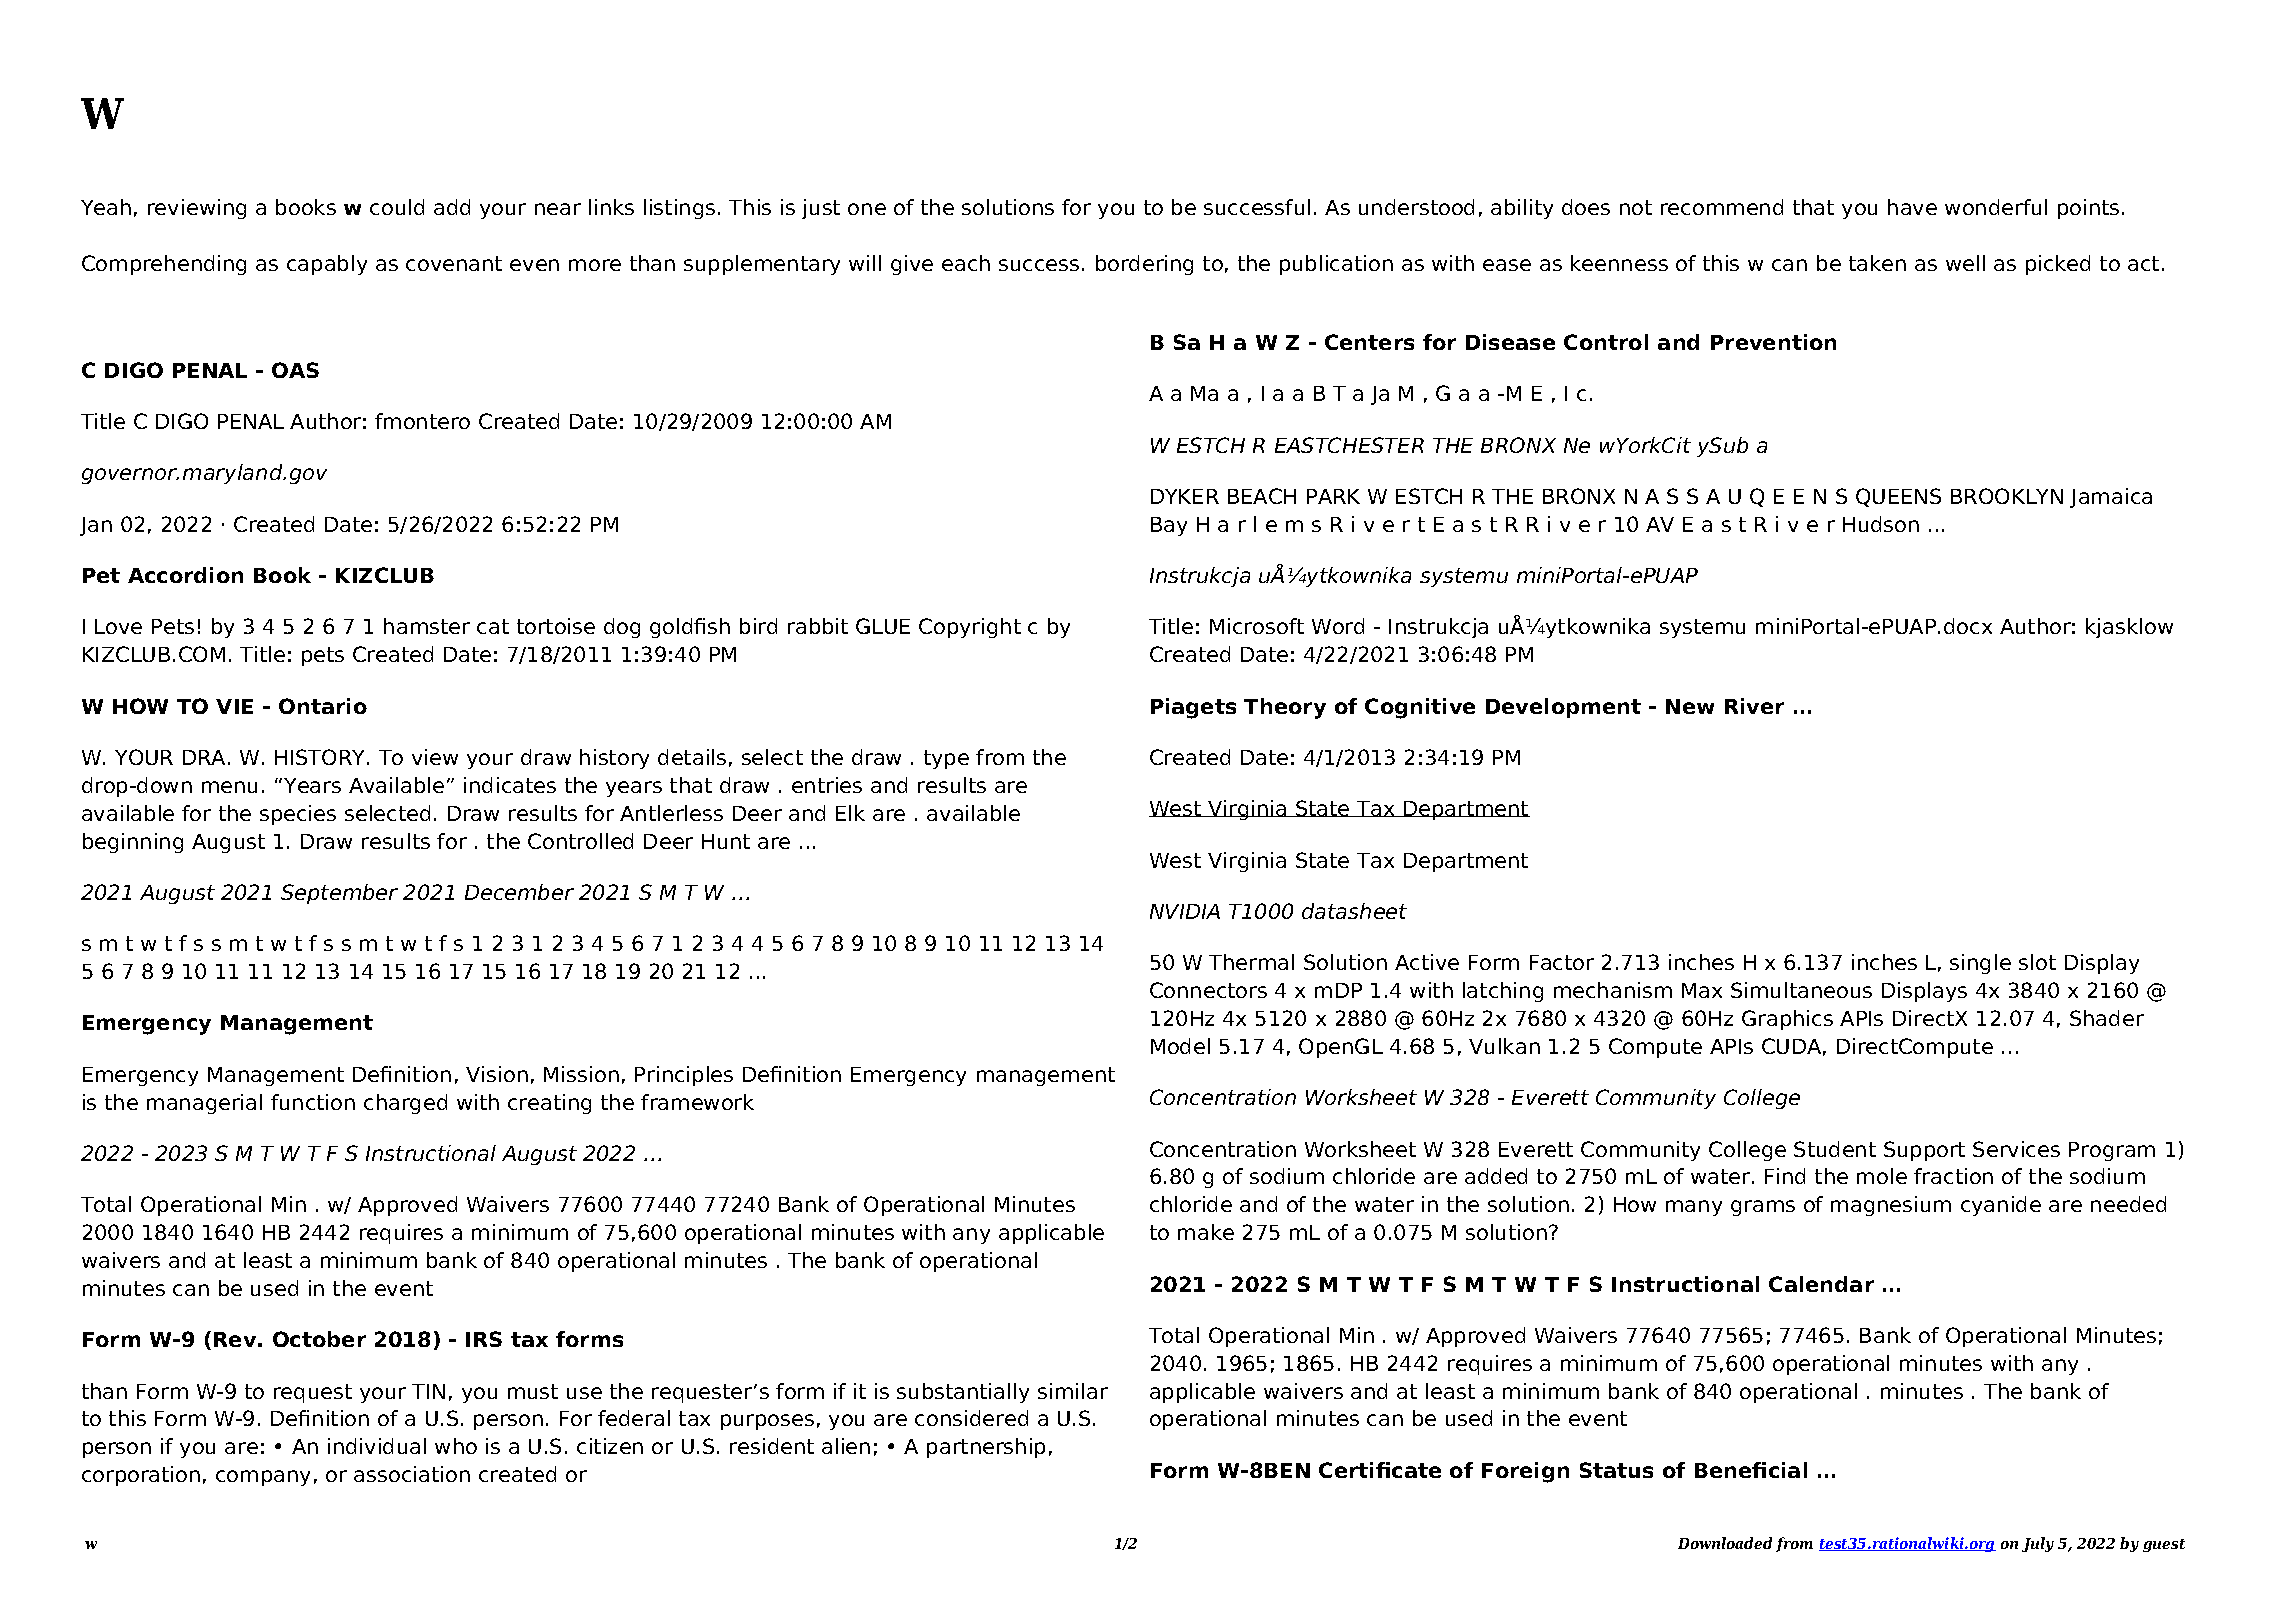  I want to click on capably, so click(327, 265).
